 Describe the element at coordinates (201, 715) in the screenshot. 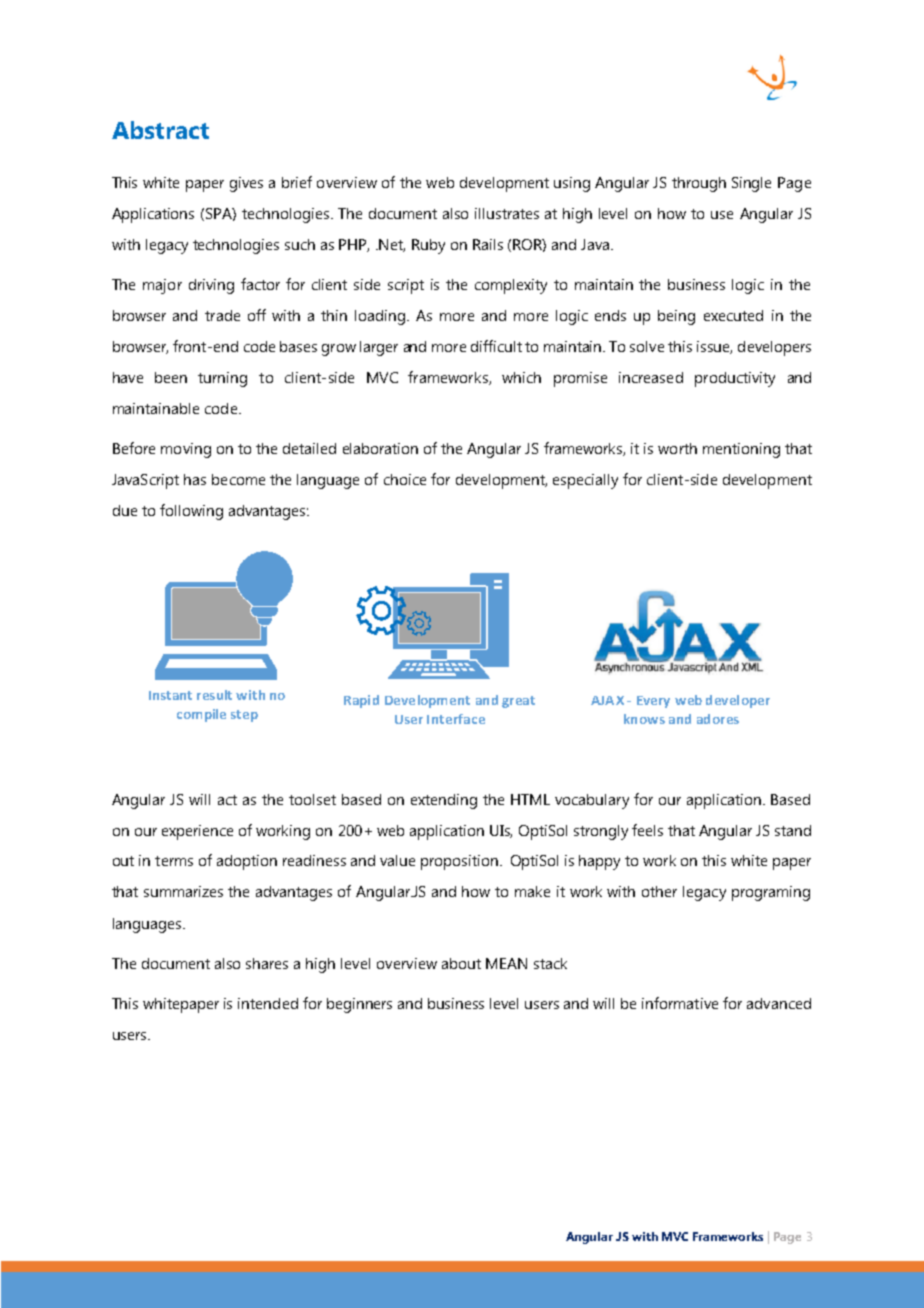

I see `compile` at that location.
